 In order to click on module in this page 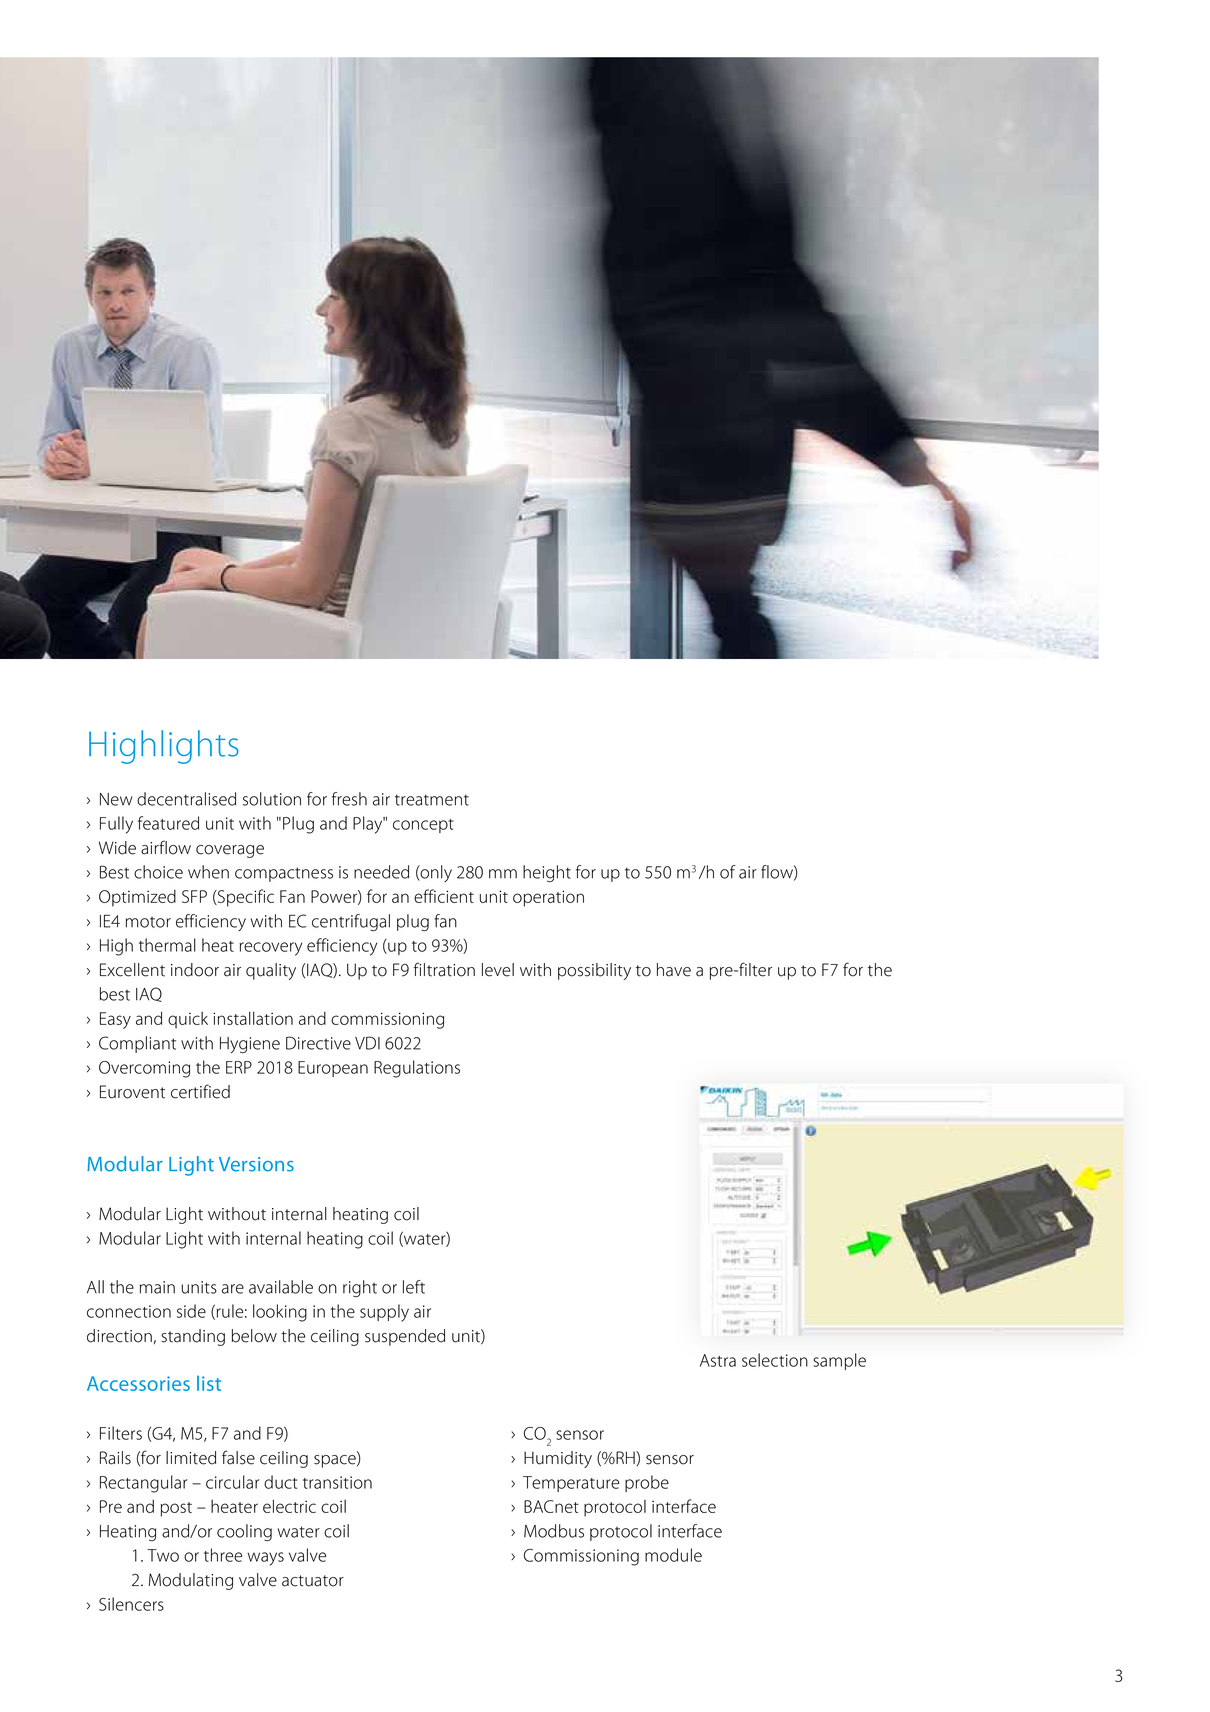, I will do `click(673, 1555)`.
